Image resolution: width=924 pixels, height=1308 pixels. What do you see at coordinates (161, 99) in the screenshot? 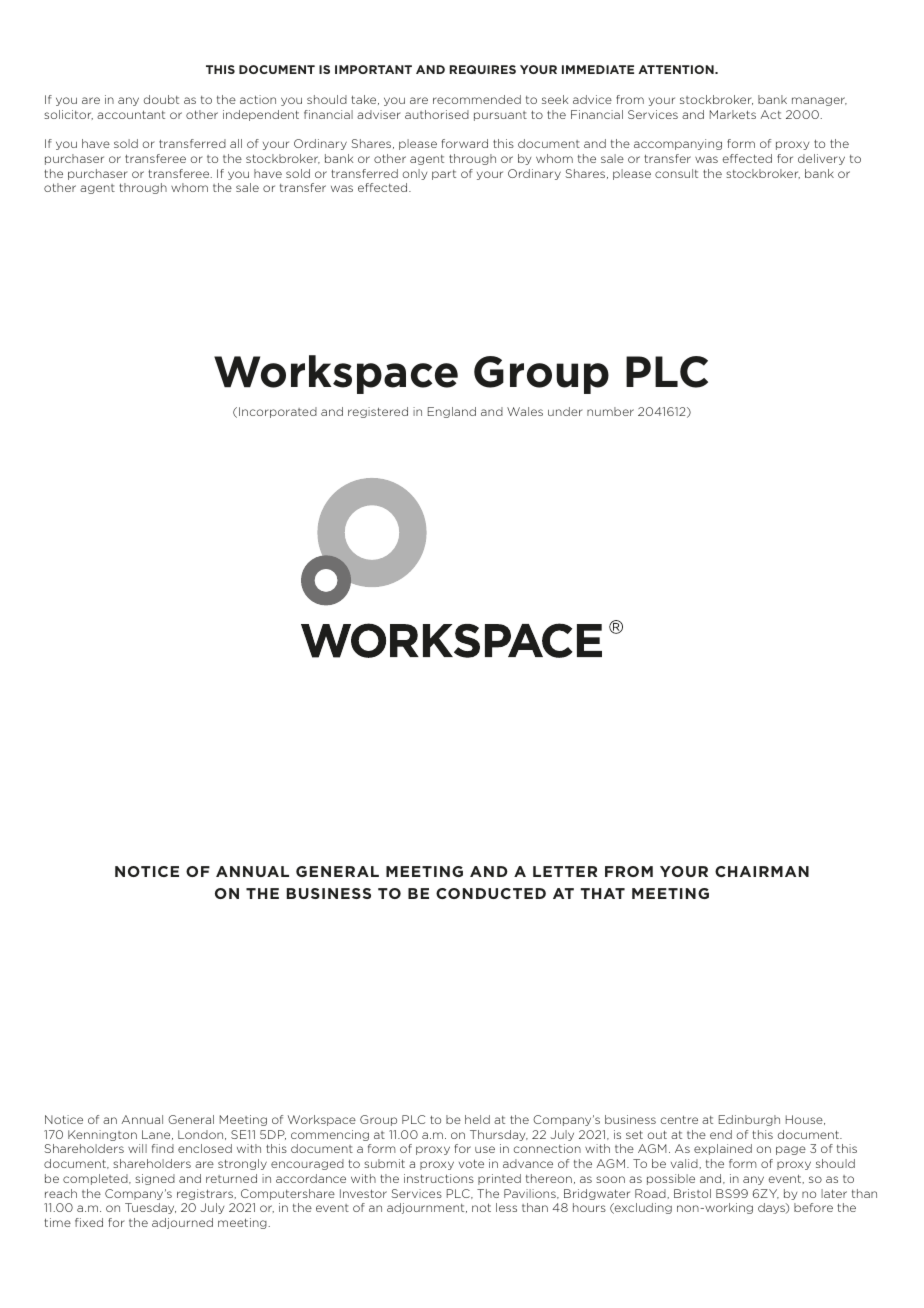
I see `doubt` at bounding box center [161, 99].
